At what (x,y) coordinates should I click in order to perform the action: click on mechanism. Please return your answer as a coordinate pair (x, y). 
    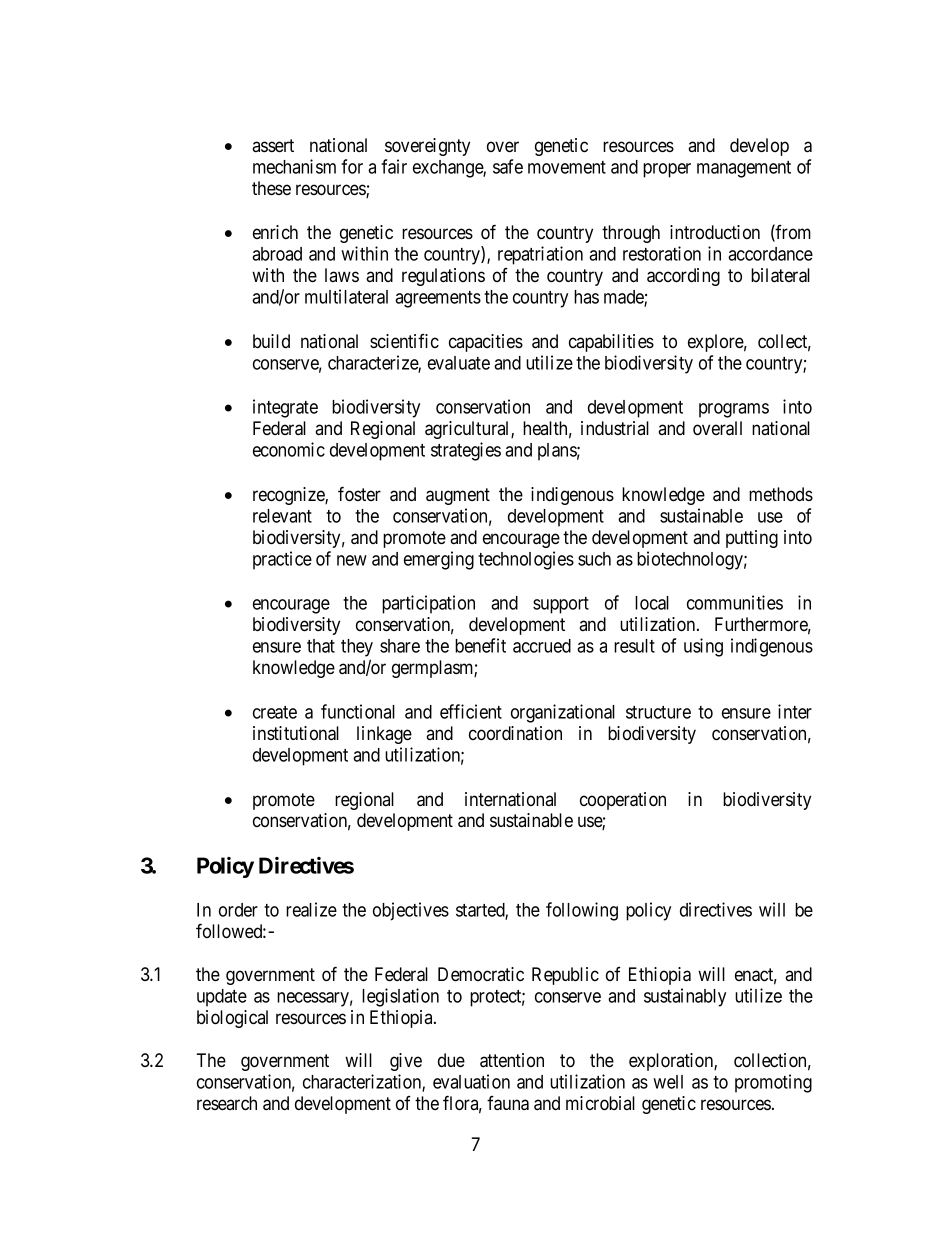
    Looking at the image, I should click on (294, 166).
